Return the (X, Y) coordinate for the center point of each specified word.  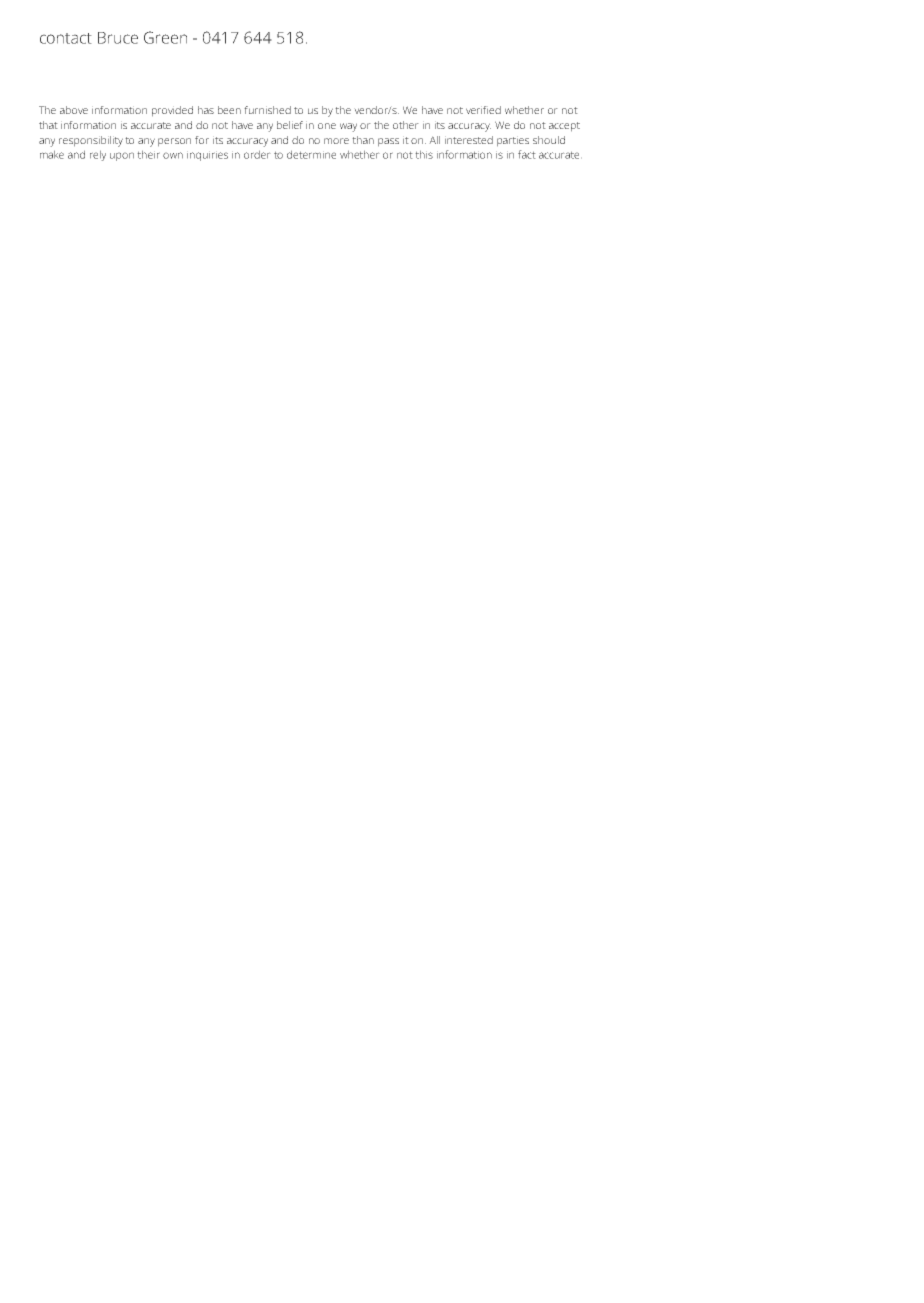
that (48, 125)
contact (66, 38)
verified (483, 110)
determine (311, 154)
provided (172, 111)
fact (527, 154)
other (406, 125)
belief (290, 125)
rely (98, 155)
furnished (267, 110)
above (74, 110)
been (229, 110)
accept (564, 127)
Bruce (118, 38)
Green (165, 37)
